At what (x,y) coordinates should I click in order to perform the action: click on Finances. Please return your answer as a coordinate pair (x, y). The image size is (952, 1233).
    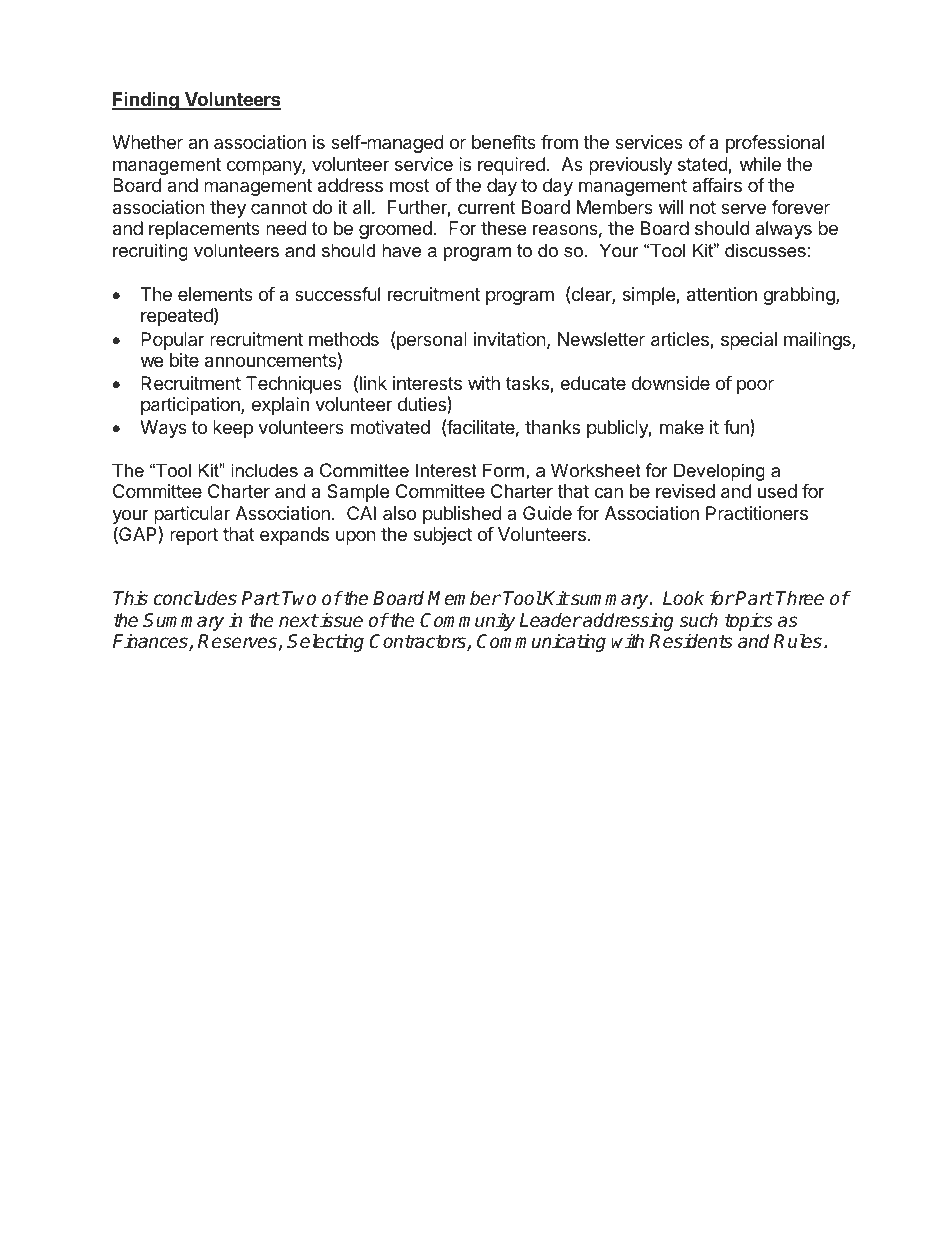
    Looking at the image, I should click on (151, 642).
